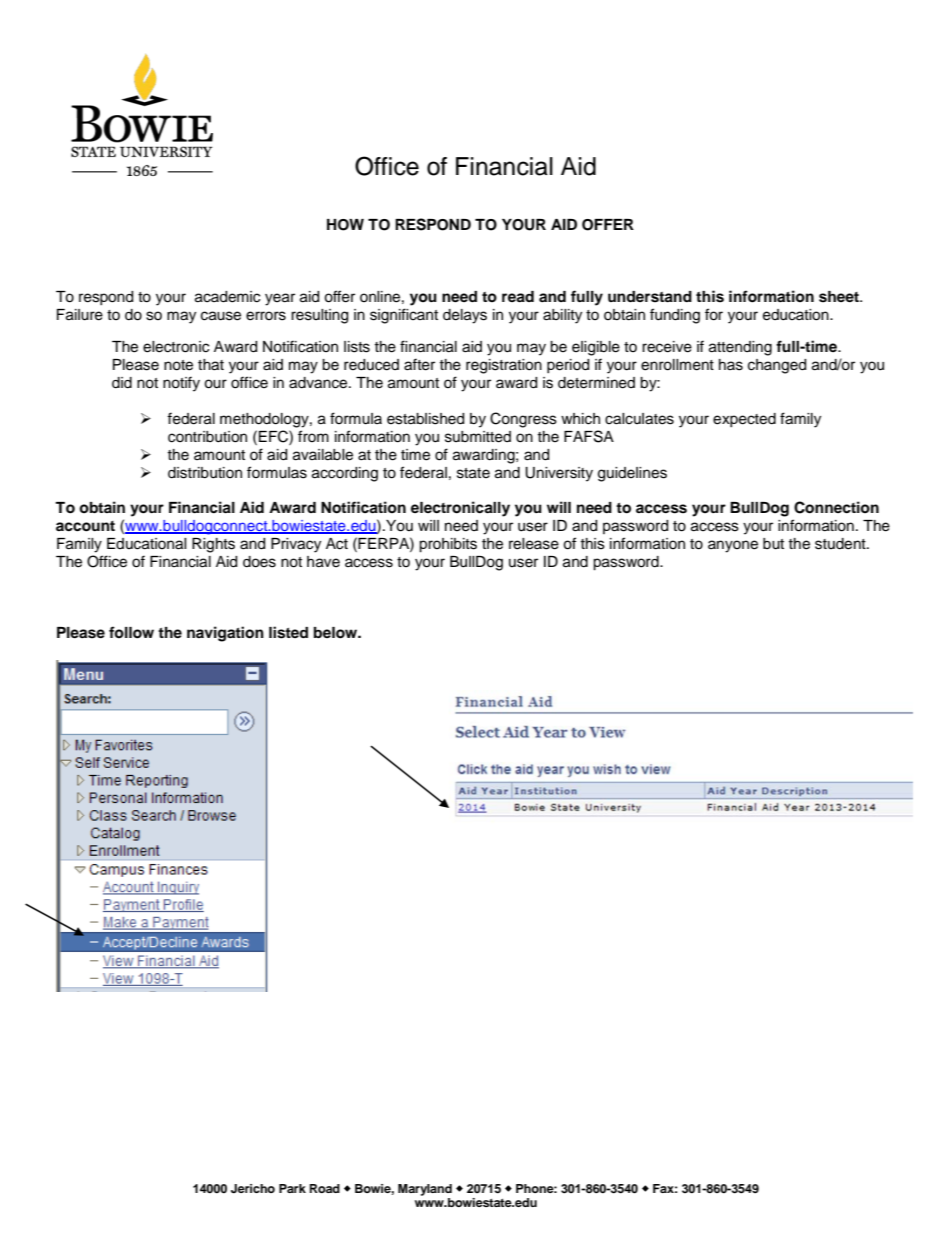 The height and width of the screenshot is (1233, 952). What do you see at coordinates (840, 297) in the screenshot?
I see `sheet` at bounding box center [840, 297].
